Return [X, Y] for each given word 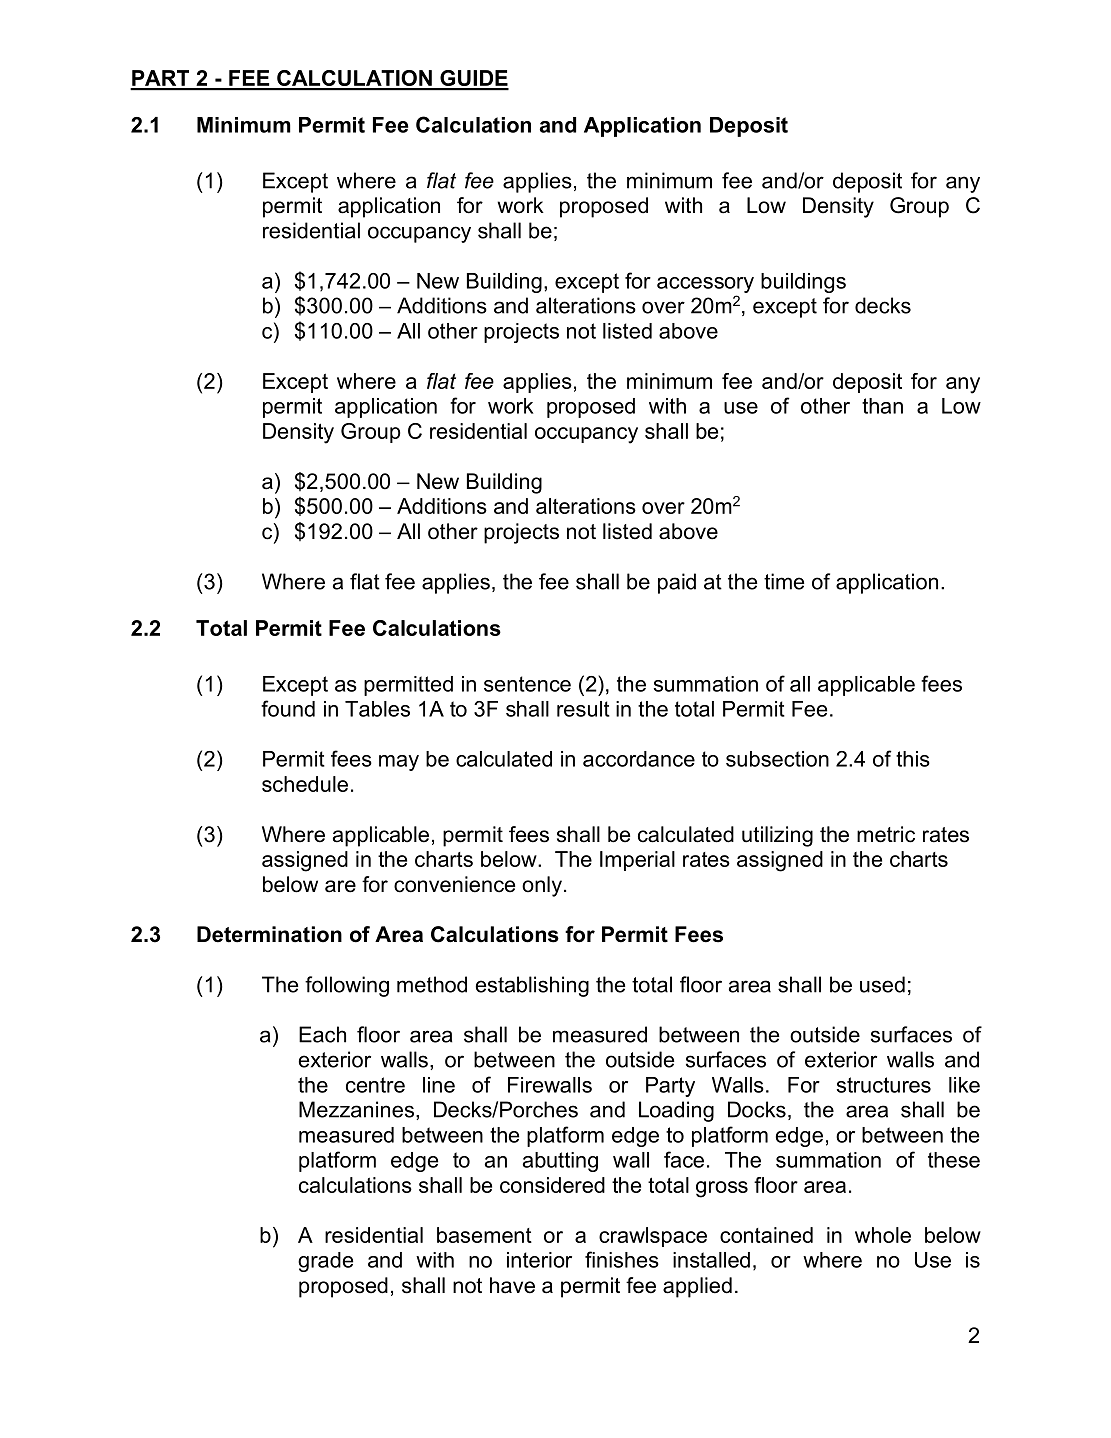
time [784, 581]
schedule [305, 784]
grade [325, 1262]
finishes [622, 1259]
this [913, 759]
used [882, 984]
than [882, 406]
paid [677, 583]
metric [886, 834]
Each [322, 1034]
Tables [377, 709]
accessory [705, 285]
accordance [639, 759]
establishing [532, 986]
